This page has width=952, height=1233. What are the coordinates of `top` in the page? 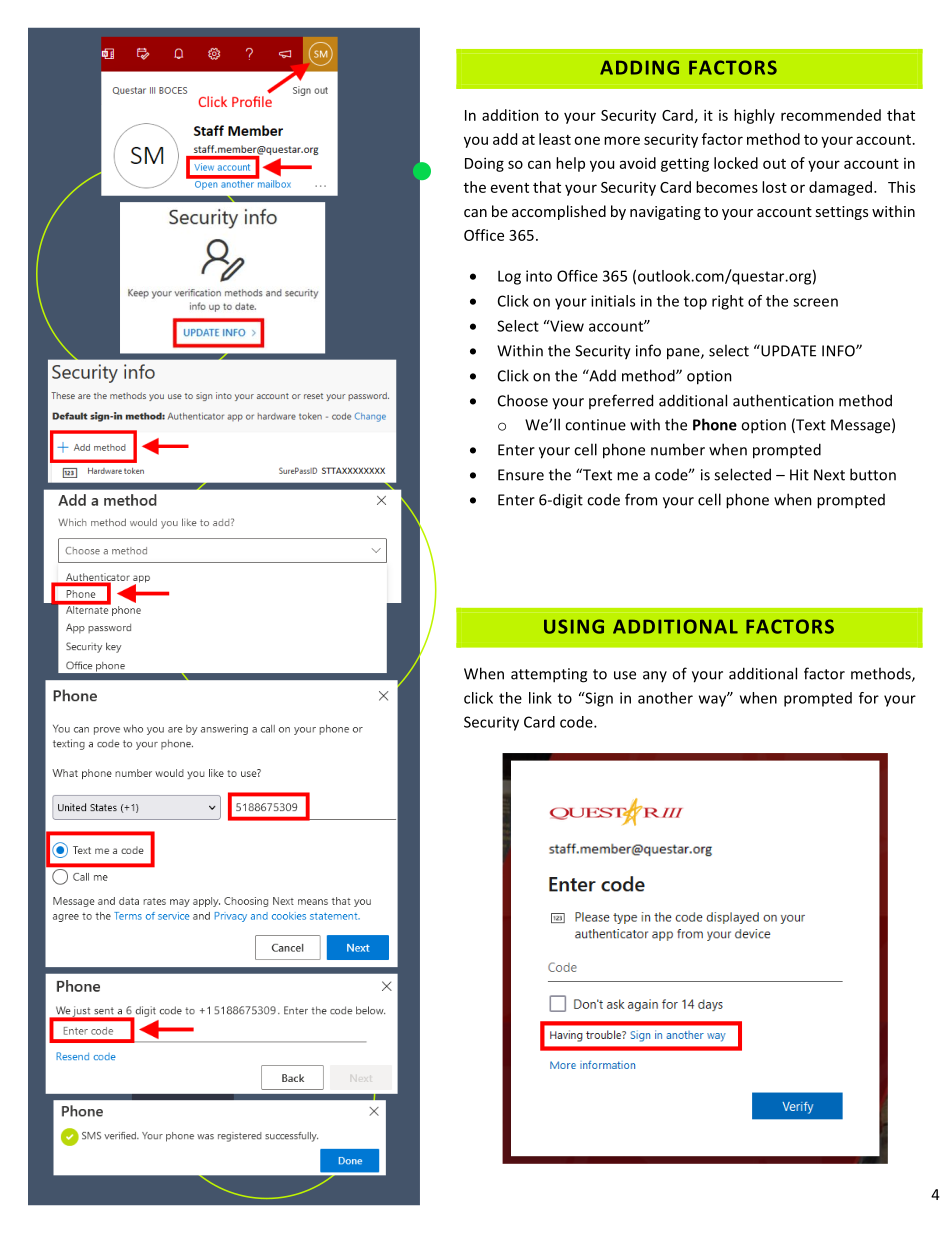 It's located at (695, 303).
